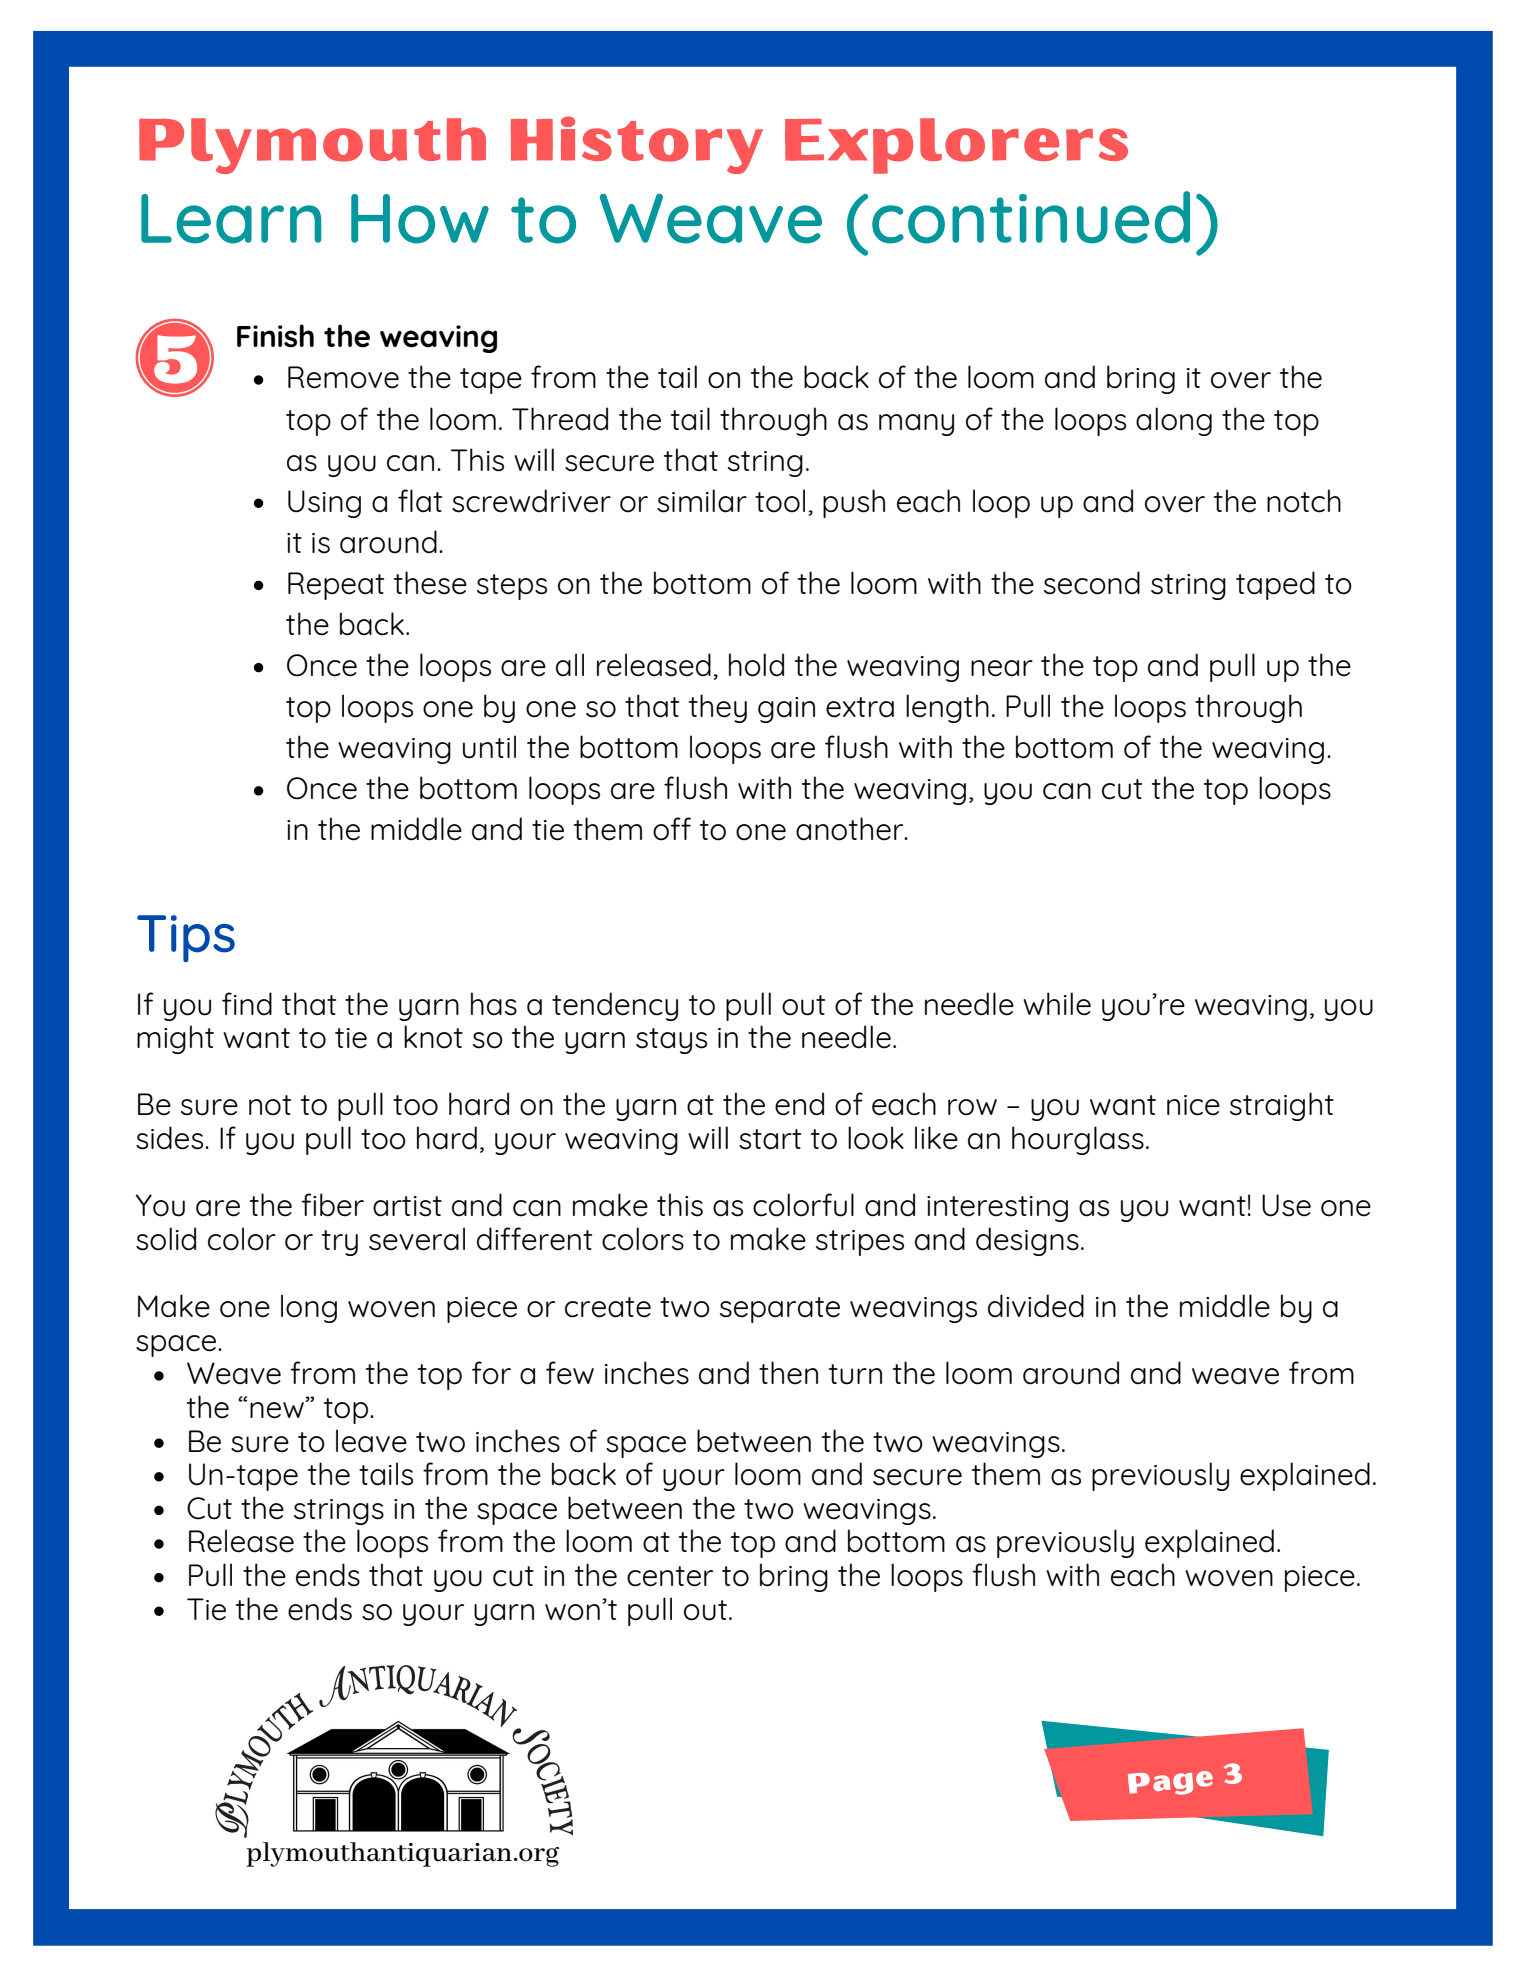 This image has width=1523, height=1972. I want to click on History, so click(637, 145).
